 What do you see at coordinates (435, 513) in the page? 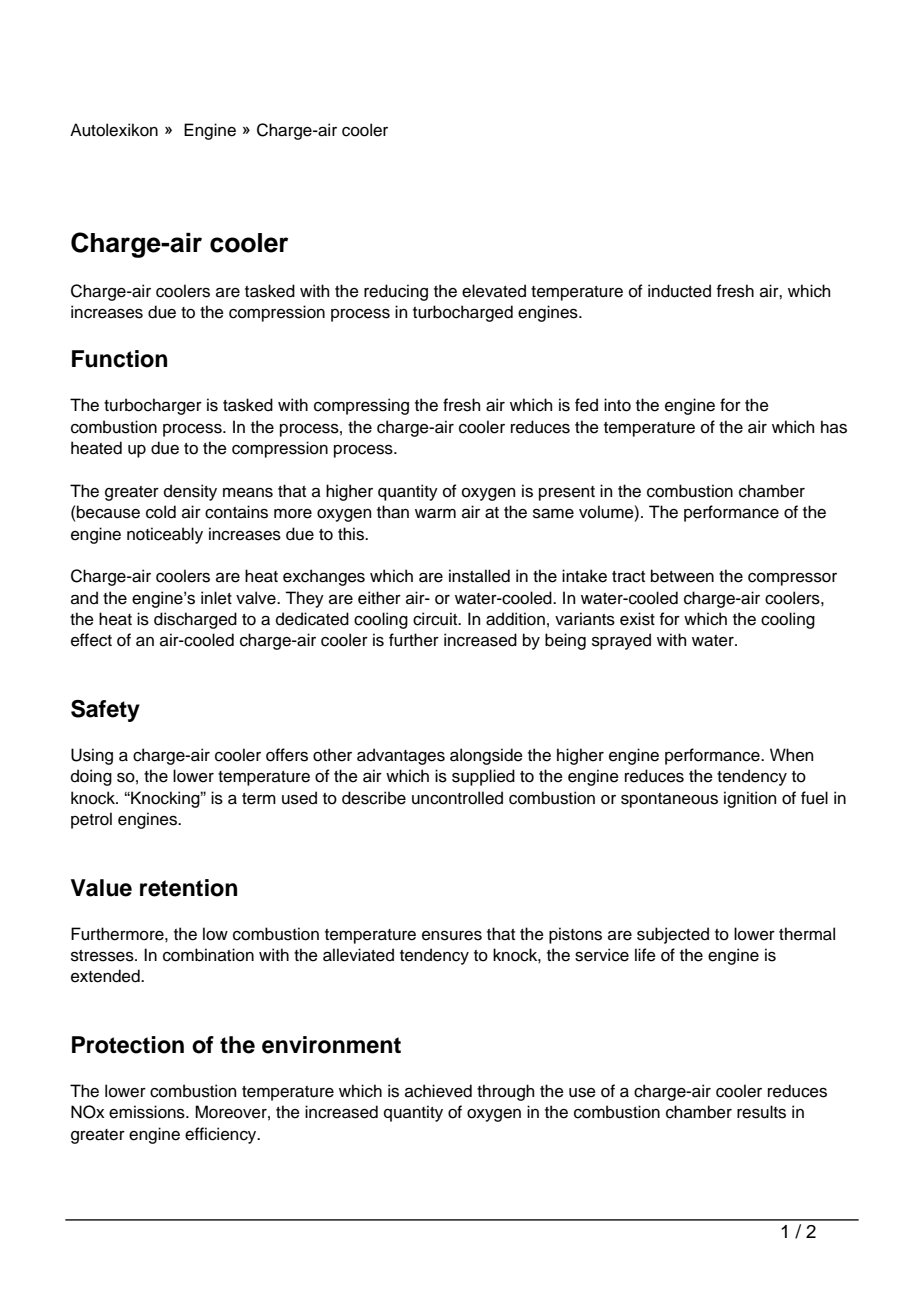
I see `warm` at bounding box center [435, 513].
